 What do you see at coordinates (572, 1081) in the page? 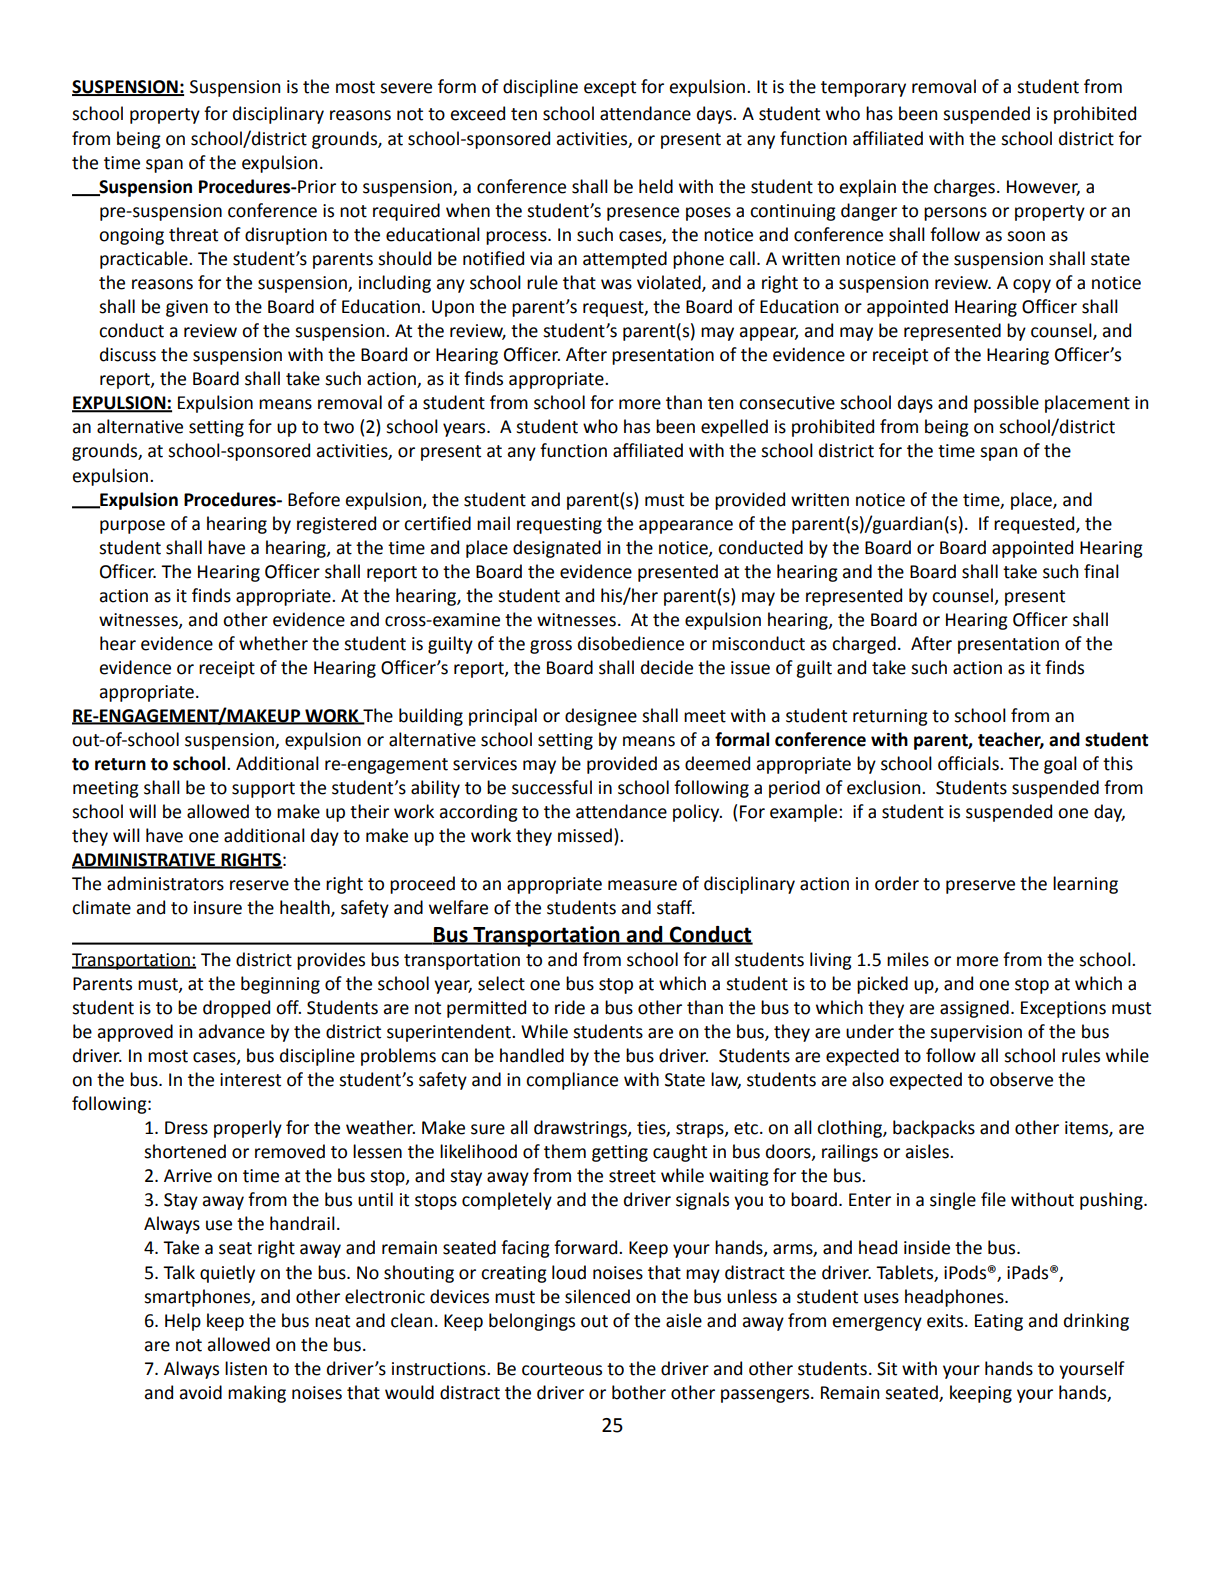
I see `compliance` at bounding box center [572, 1081].
